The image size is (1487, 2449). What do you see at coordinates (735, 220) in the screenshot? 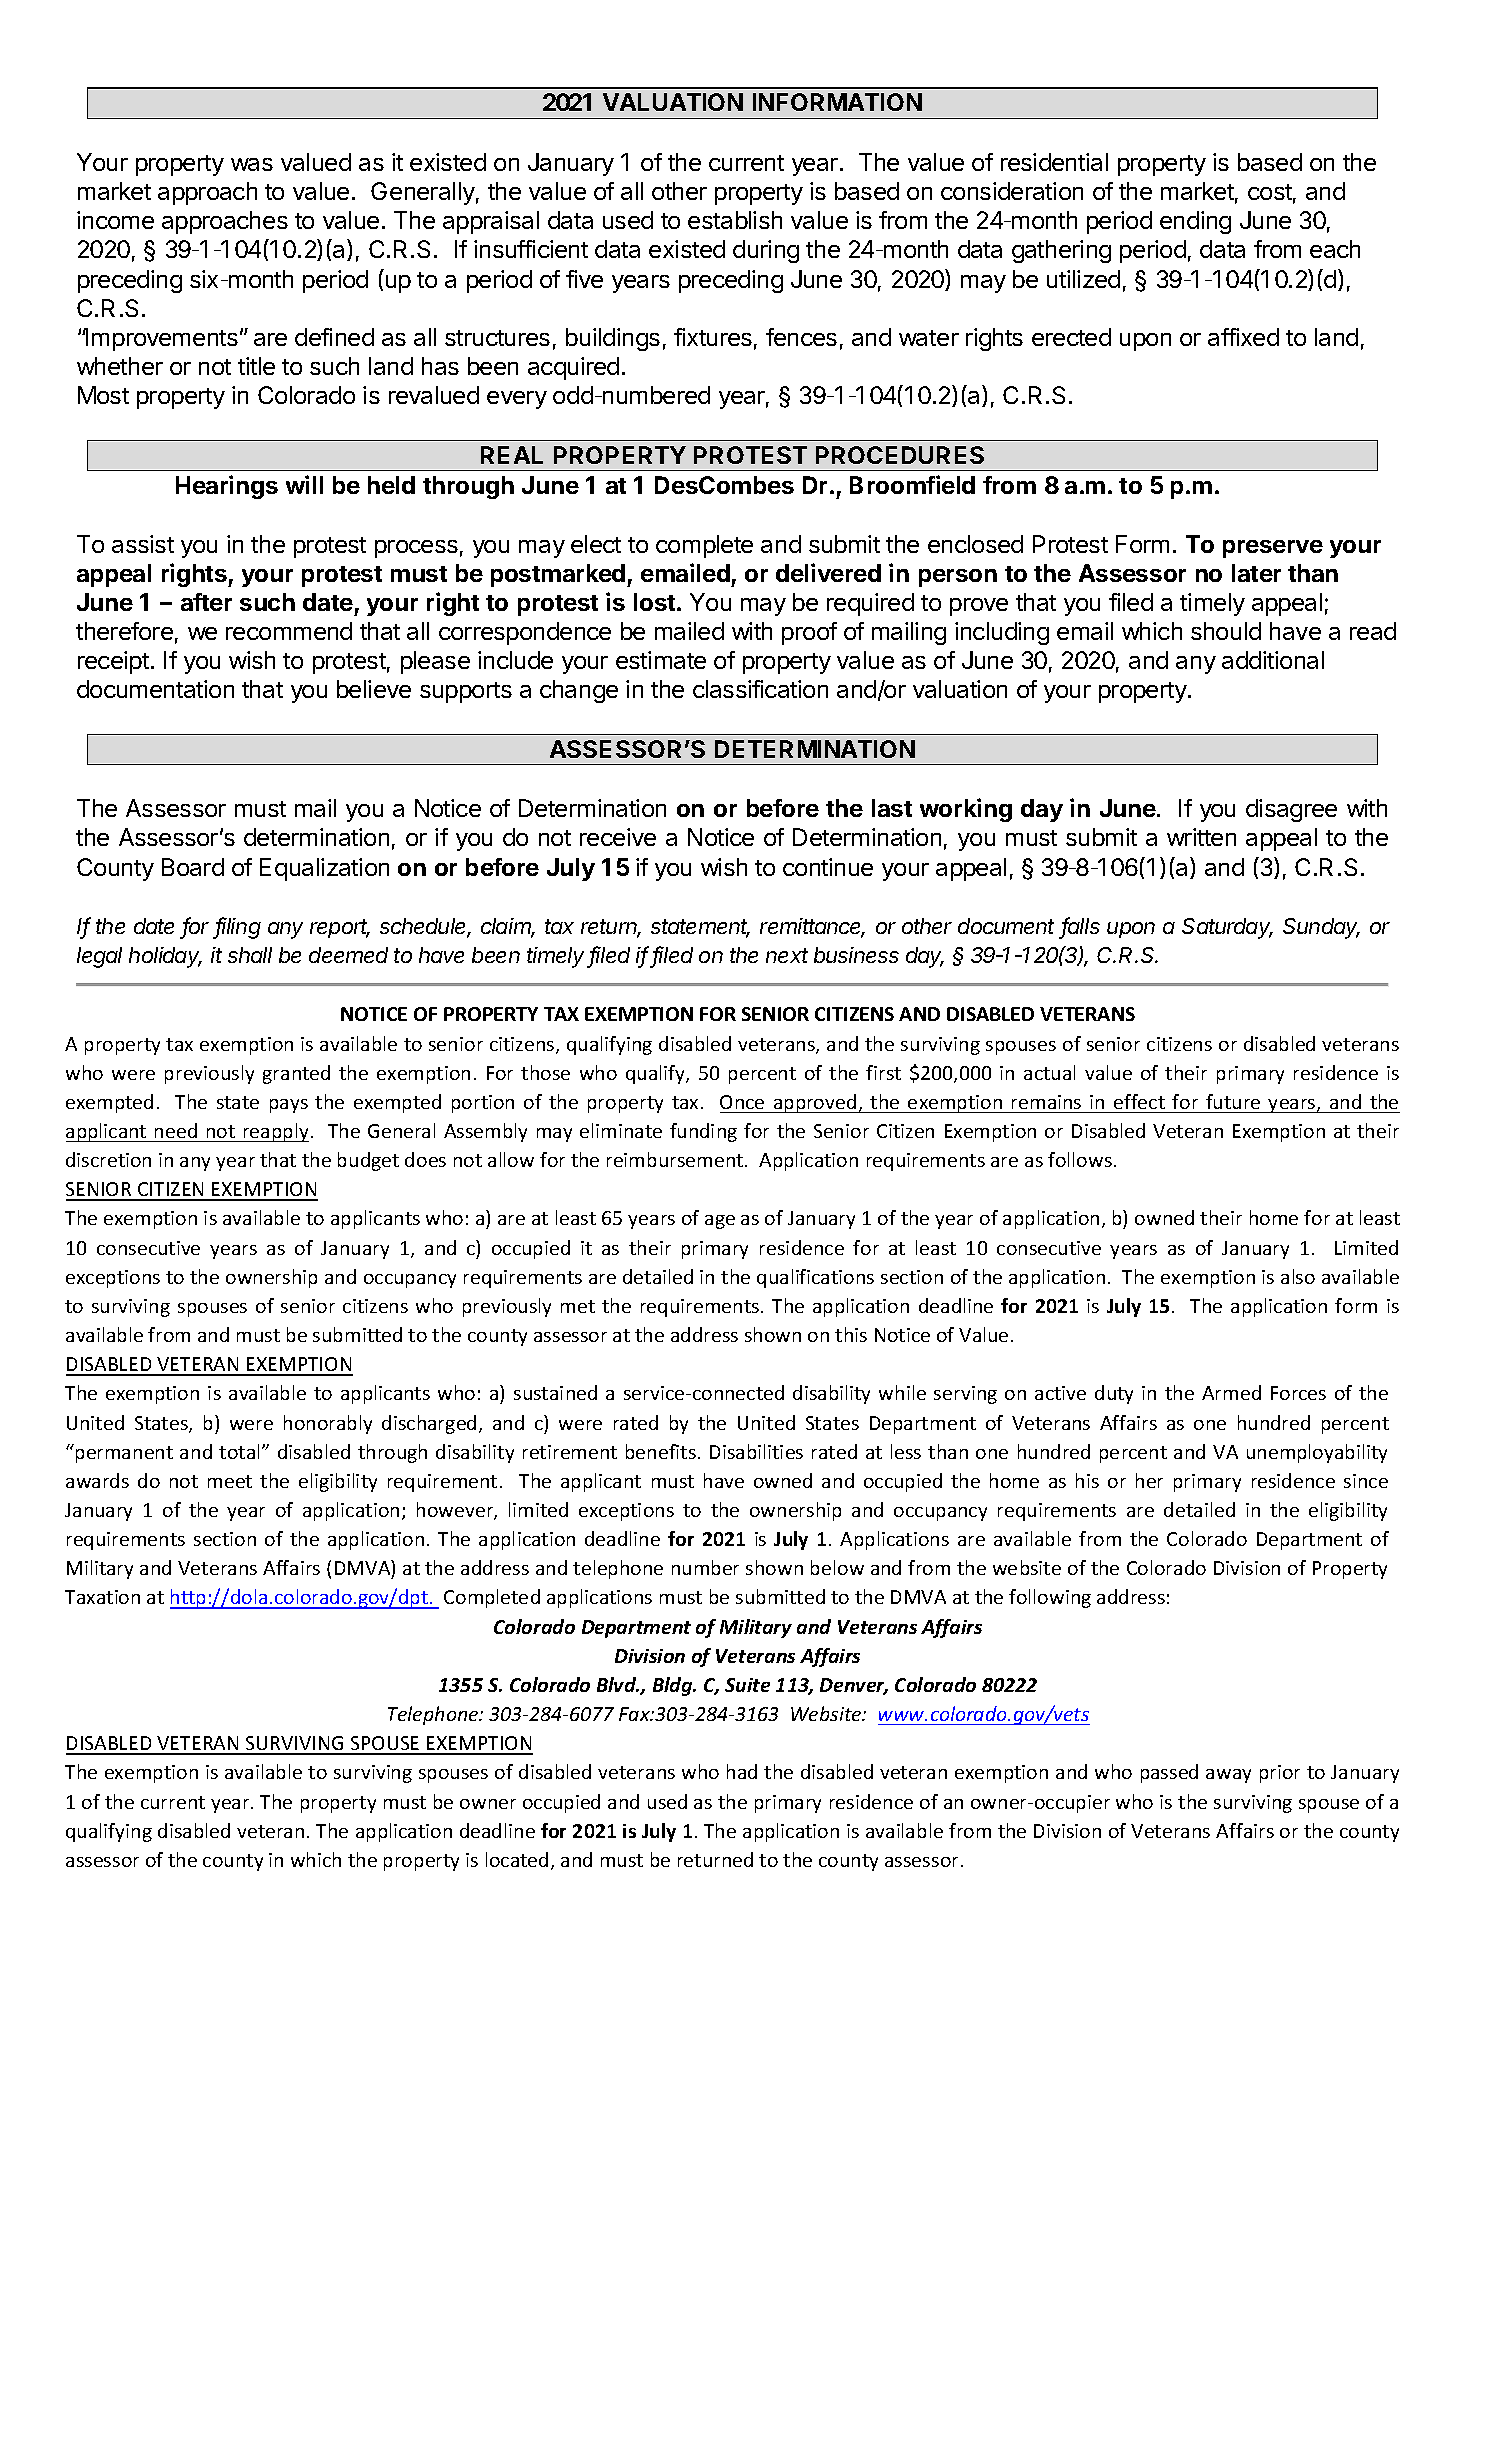
I see `establish` at bounding box center [735, 220].
